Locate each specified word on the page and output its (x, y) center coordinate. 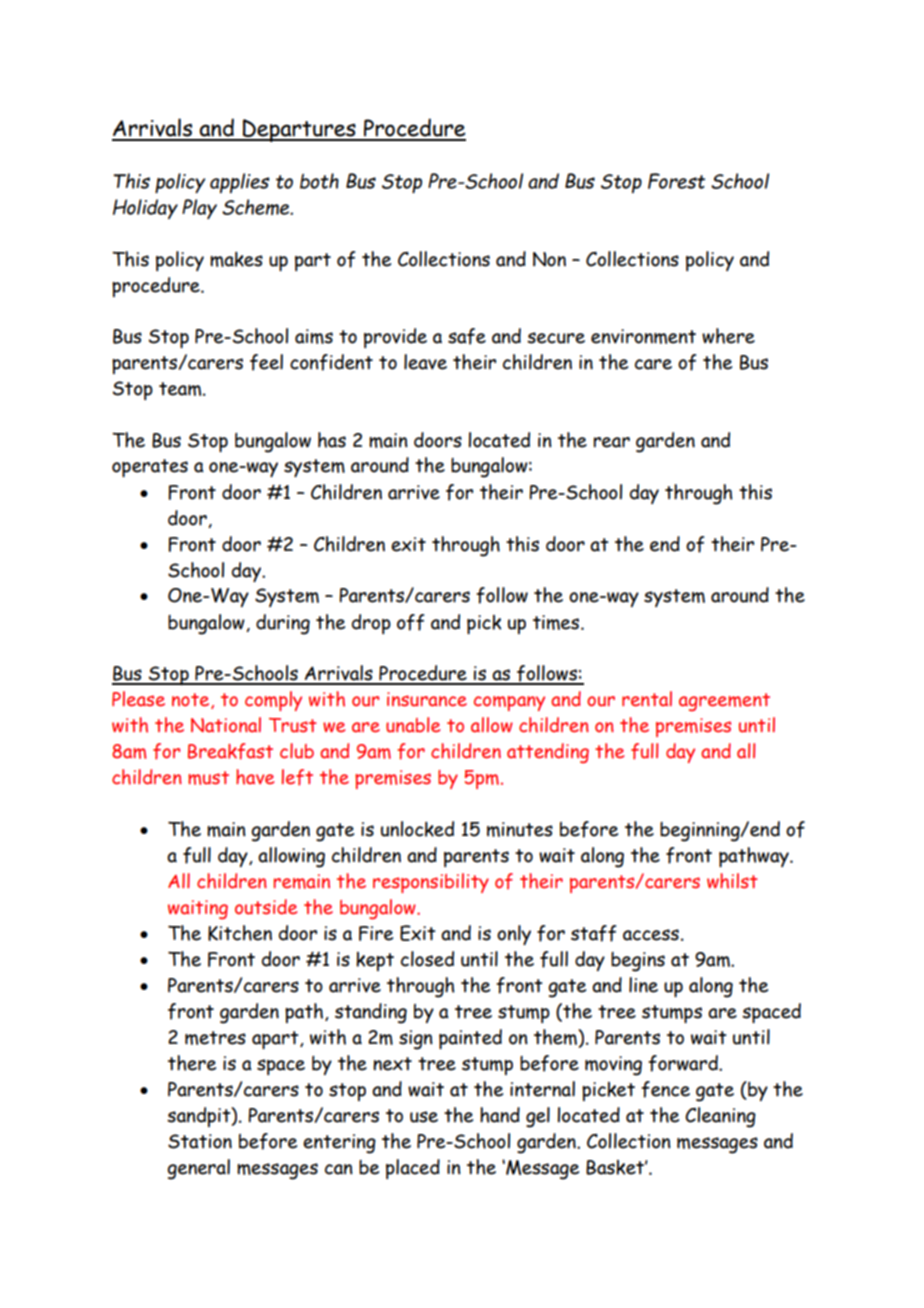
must (208, 778)
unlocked (417, 829)
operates (150, 468)
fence (665, 1089)
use (424, 1117)
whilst (732, 881)
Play (199, 209)
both (319, 181)
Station (200, 1141)
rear (612, 442)
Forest (676, 181)
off (410, 622)
